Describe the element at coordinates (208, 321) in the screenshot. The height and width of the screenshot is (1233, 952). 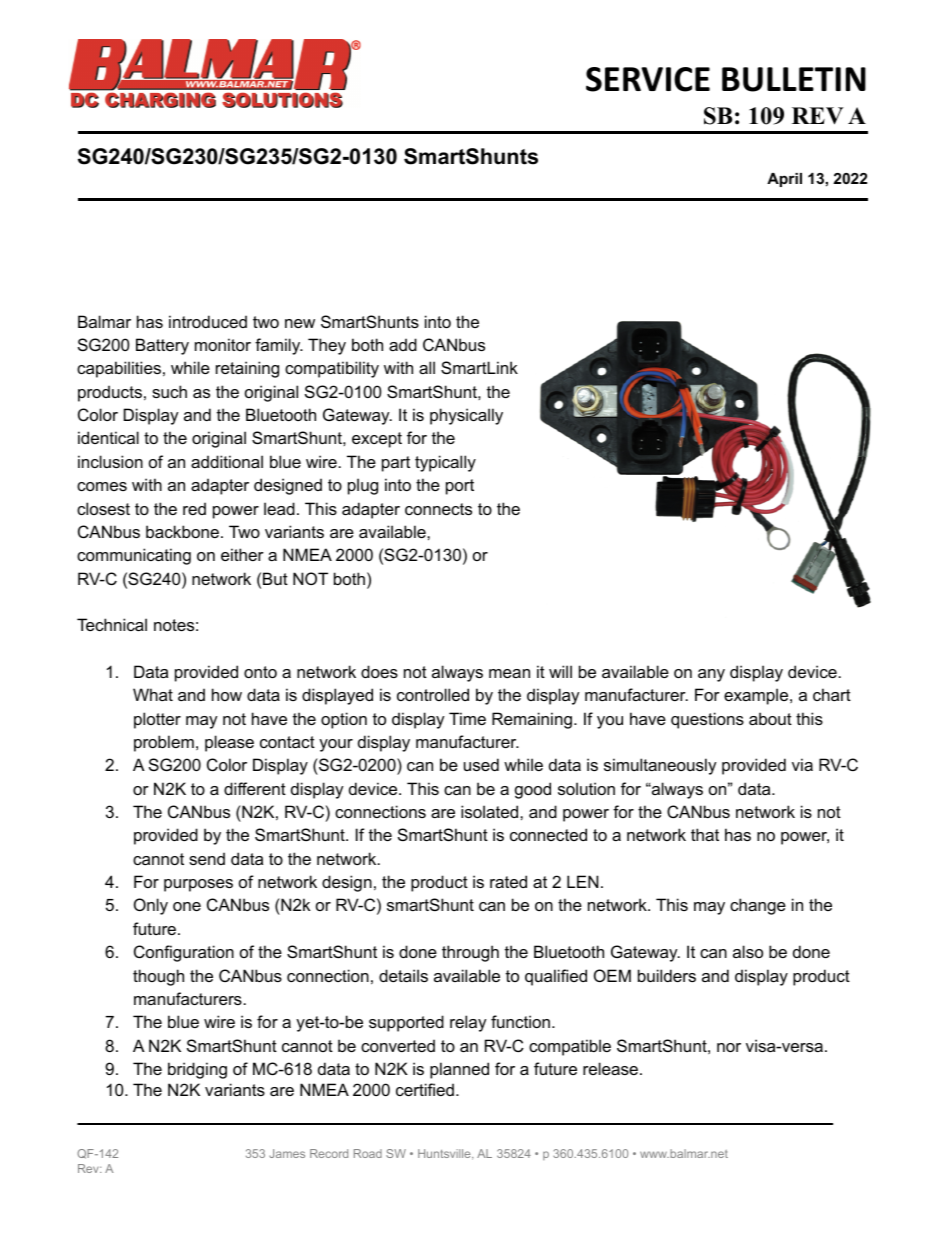
I see `introduced` at that location.
